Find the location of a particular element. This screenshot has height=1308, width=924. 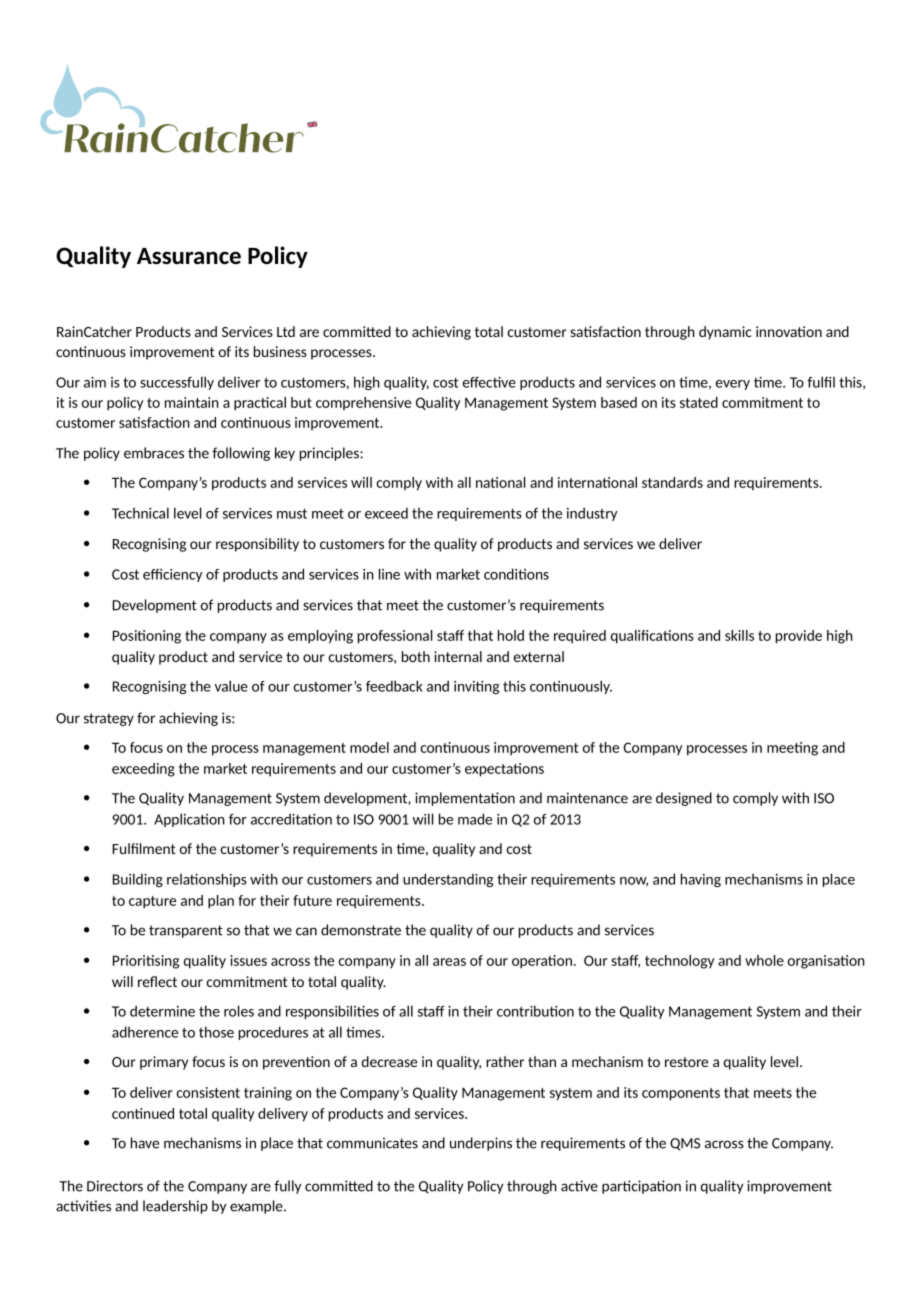

effective is located at coordinates (489, 382).
